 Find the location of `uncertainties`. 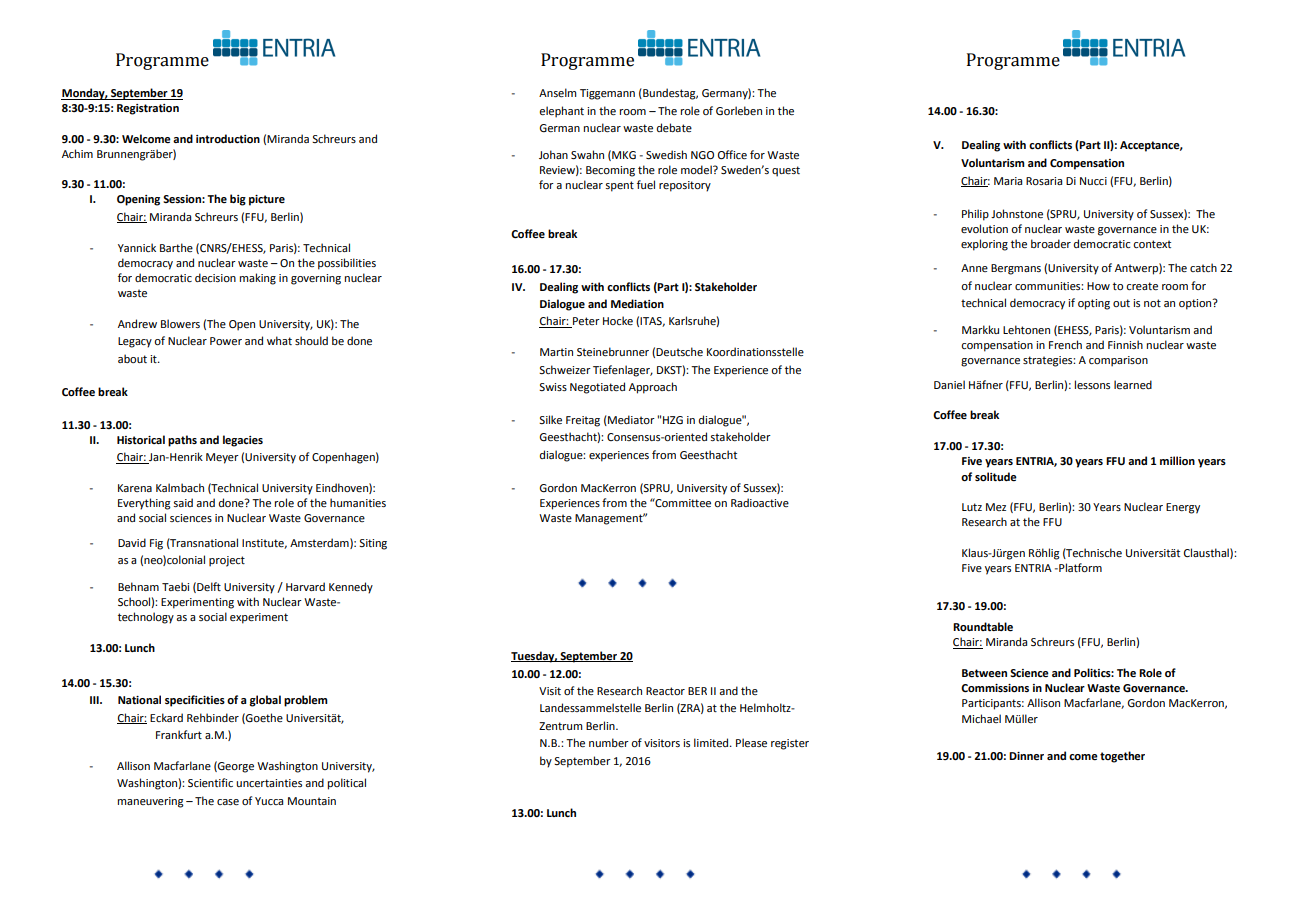

uncertainties is located at coordinates (269, 783).
